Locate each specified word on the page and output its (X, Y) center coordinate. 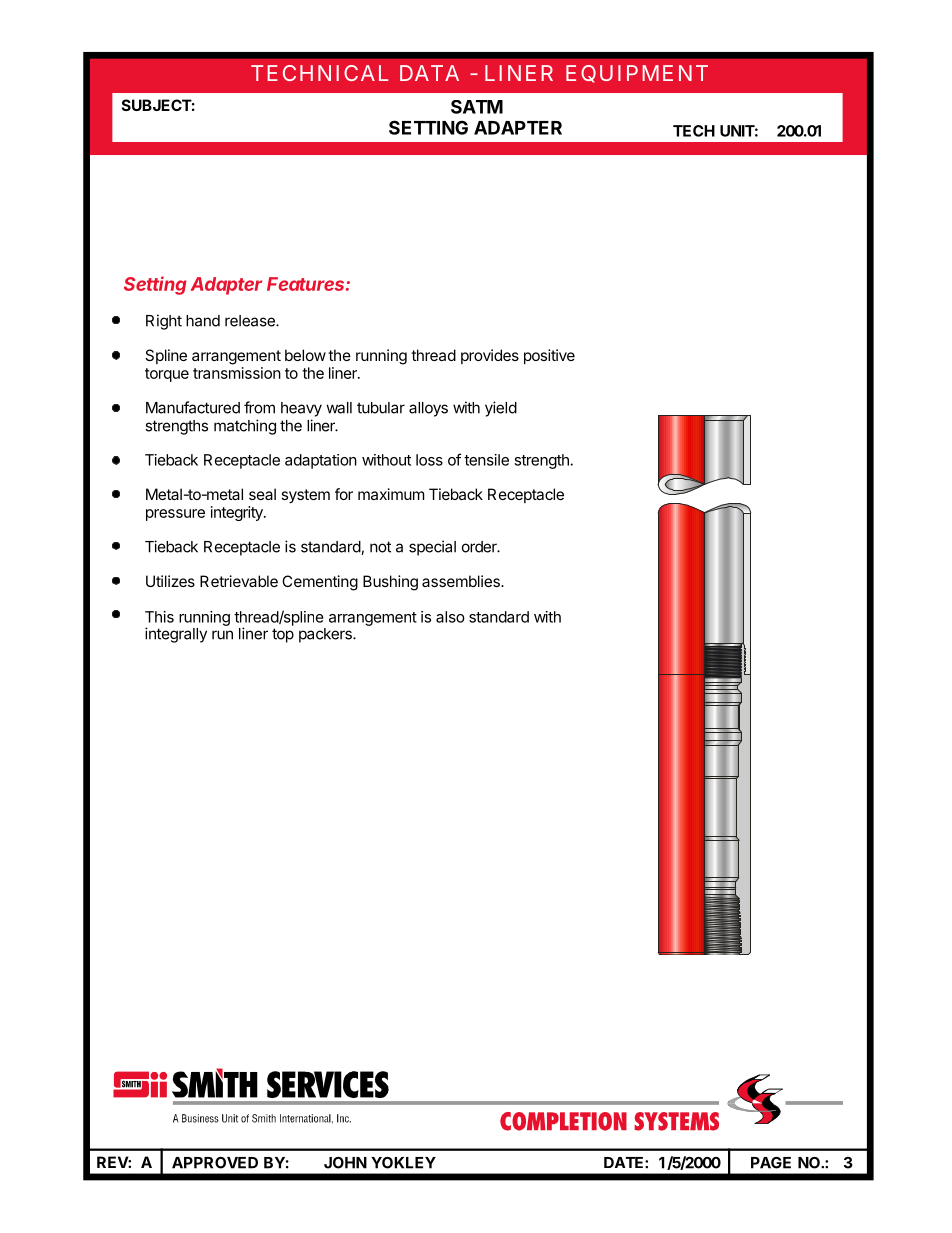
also (450, 617)
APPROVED (215, 1163)
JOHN (345, 1163)
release (251, 321)
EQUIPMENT (636, 74)
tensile (486, 460)
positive (549, 356)
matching (245, 427)
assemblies (462, 581)
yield (501, 409)
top (283, 635)
